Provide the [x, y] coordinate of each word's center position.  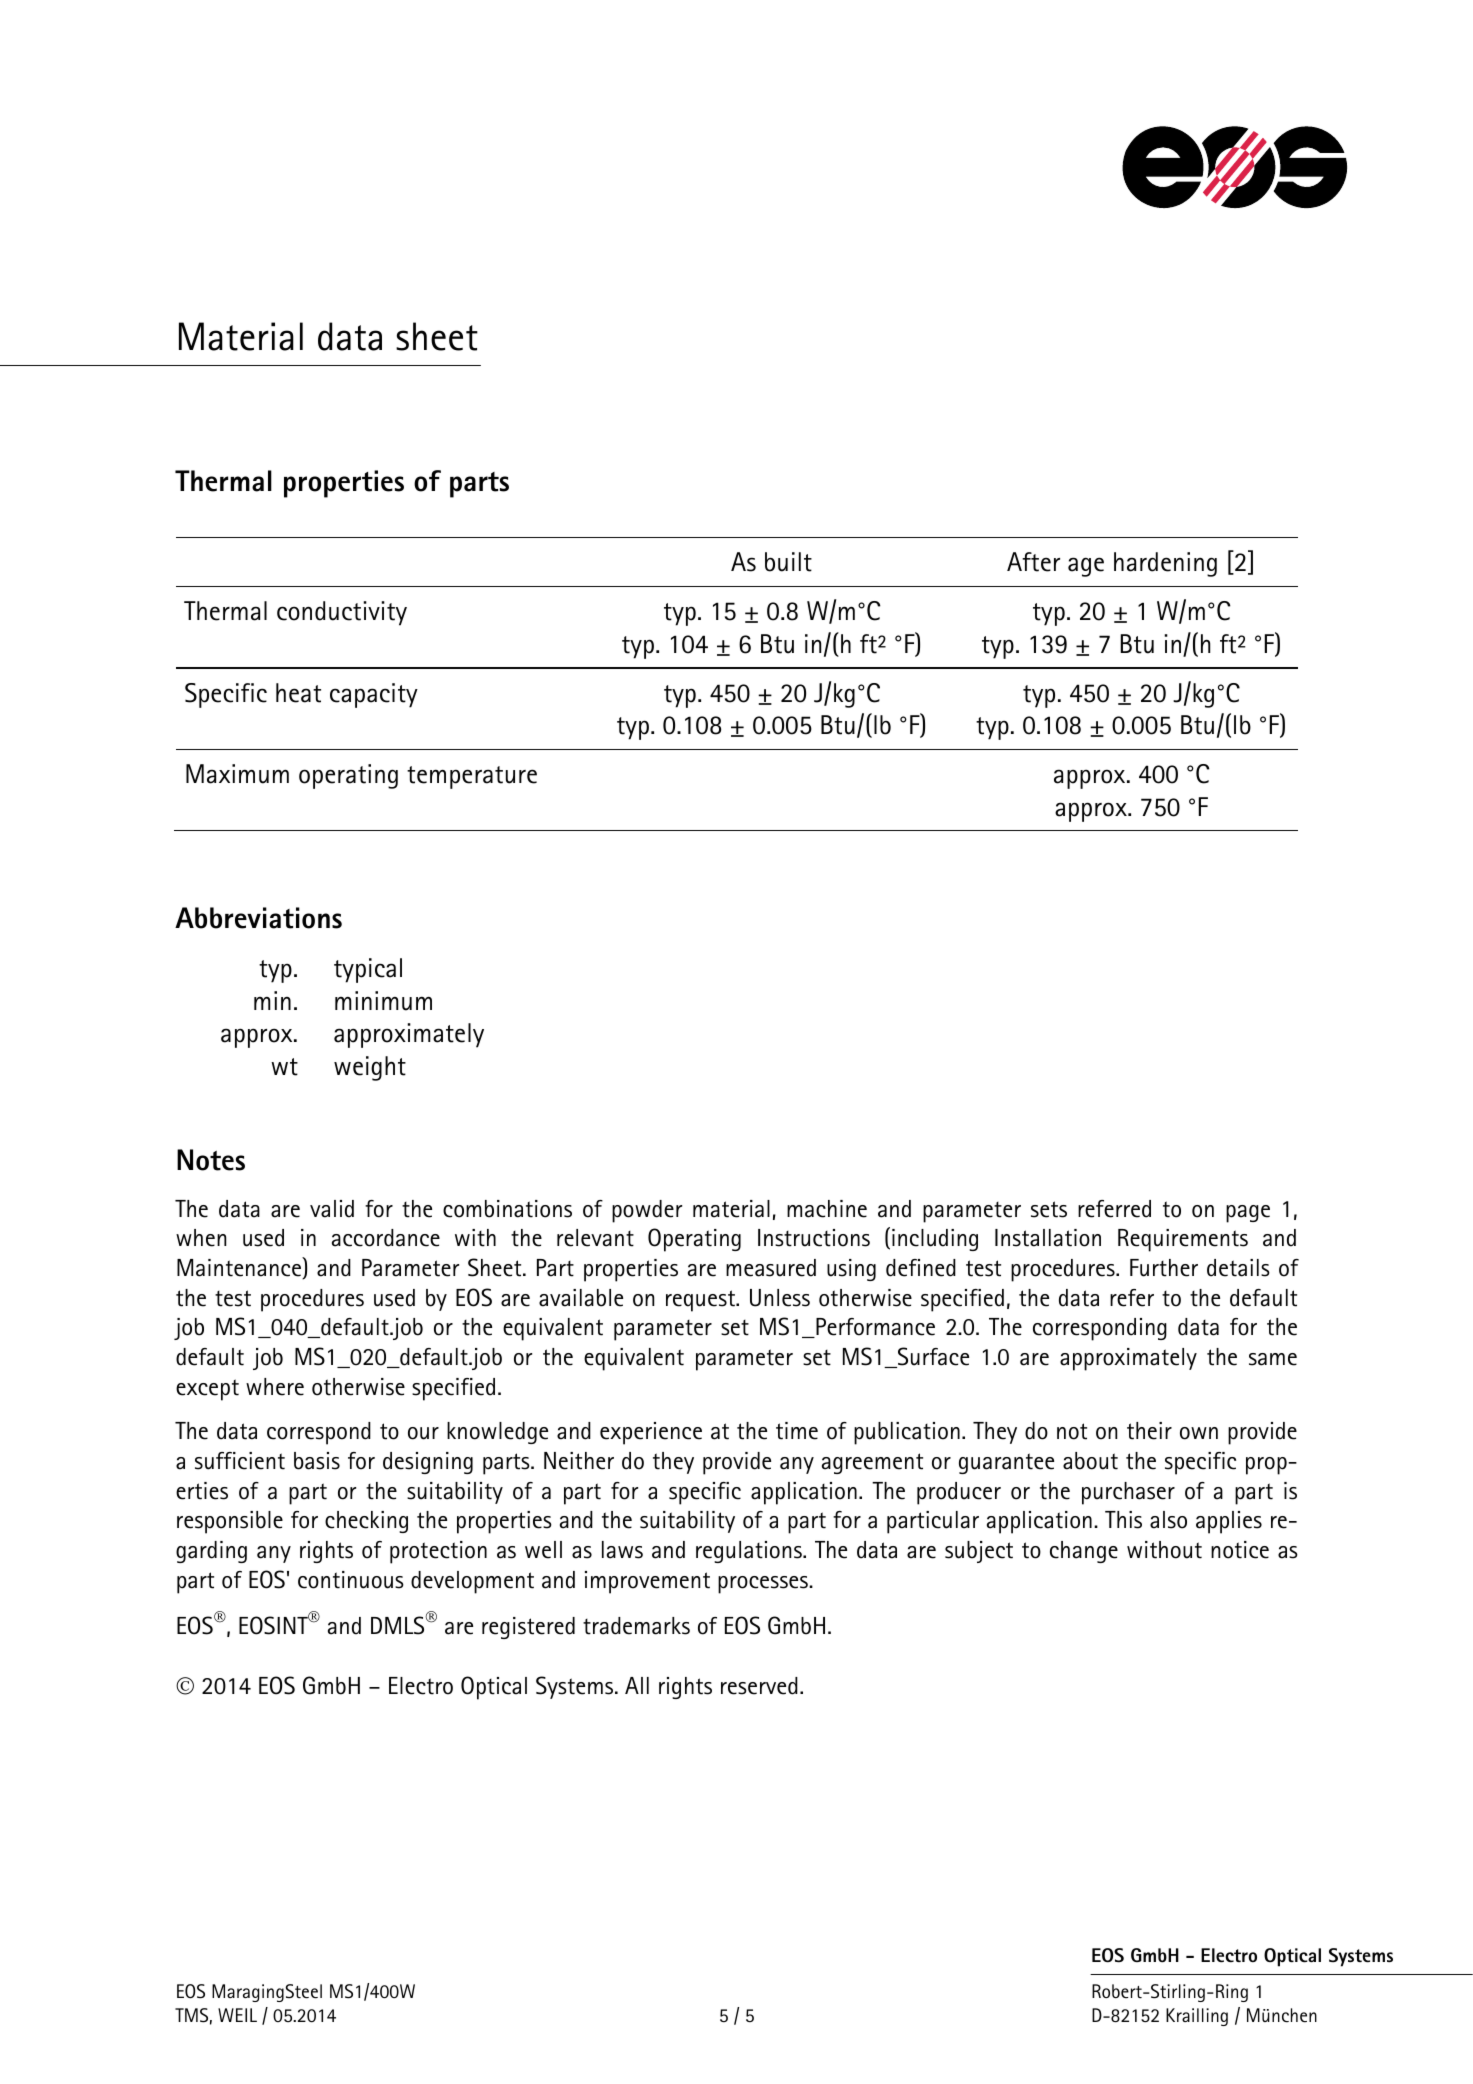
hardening [1165, 564]
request [701, 1301]
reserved [759, 1686]
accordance [386, 1238]
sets [1049, 1209]
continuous [351, 1580]
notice [1240, 1550]
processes [764, 1585]
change [1084, 1552]
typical [368, 970]
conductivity [342, 613]
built [788, 562]
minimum [383, 1001]
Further [1164, 1268]
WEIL [237, 2015]
